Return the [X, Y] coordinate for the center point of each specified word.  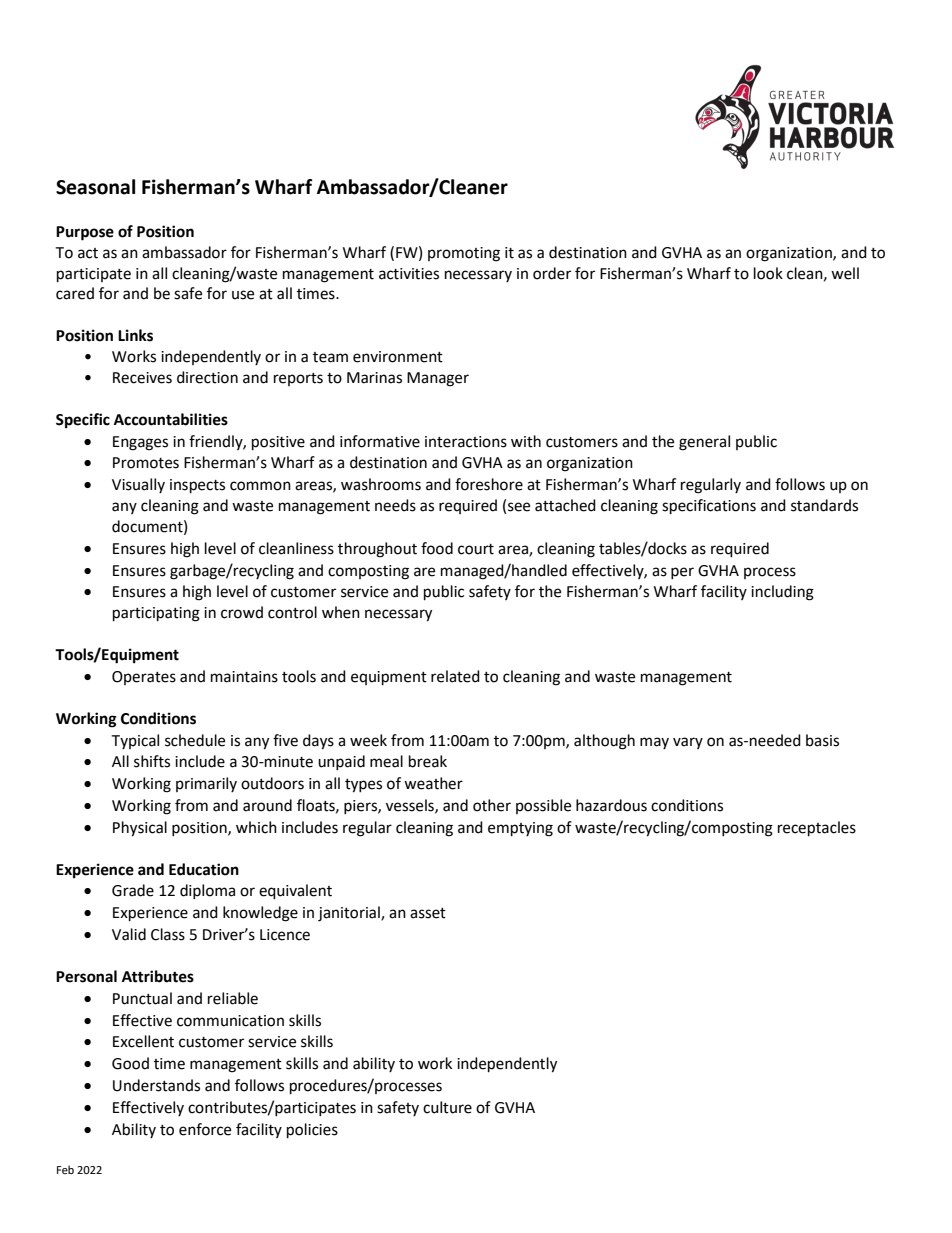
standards [824, 505]
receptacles [817, 829]
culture [447, 1107]
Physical [140, 829]
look [768, 273]
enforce [205, 1129]
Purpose [85, 233]
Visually [138, 485]
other [492, 805]
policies [312, 1131]
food [437, 548]
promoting [464, 254]
